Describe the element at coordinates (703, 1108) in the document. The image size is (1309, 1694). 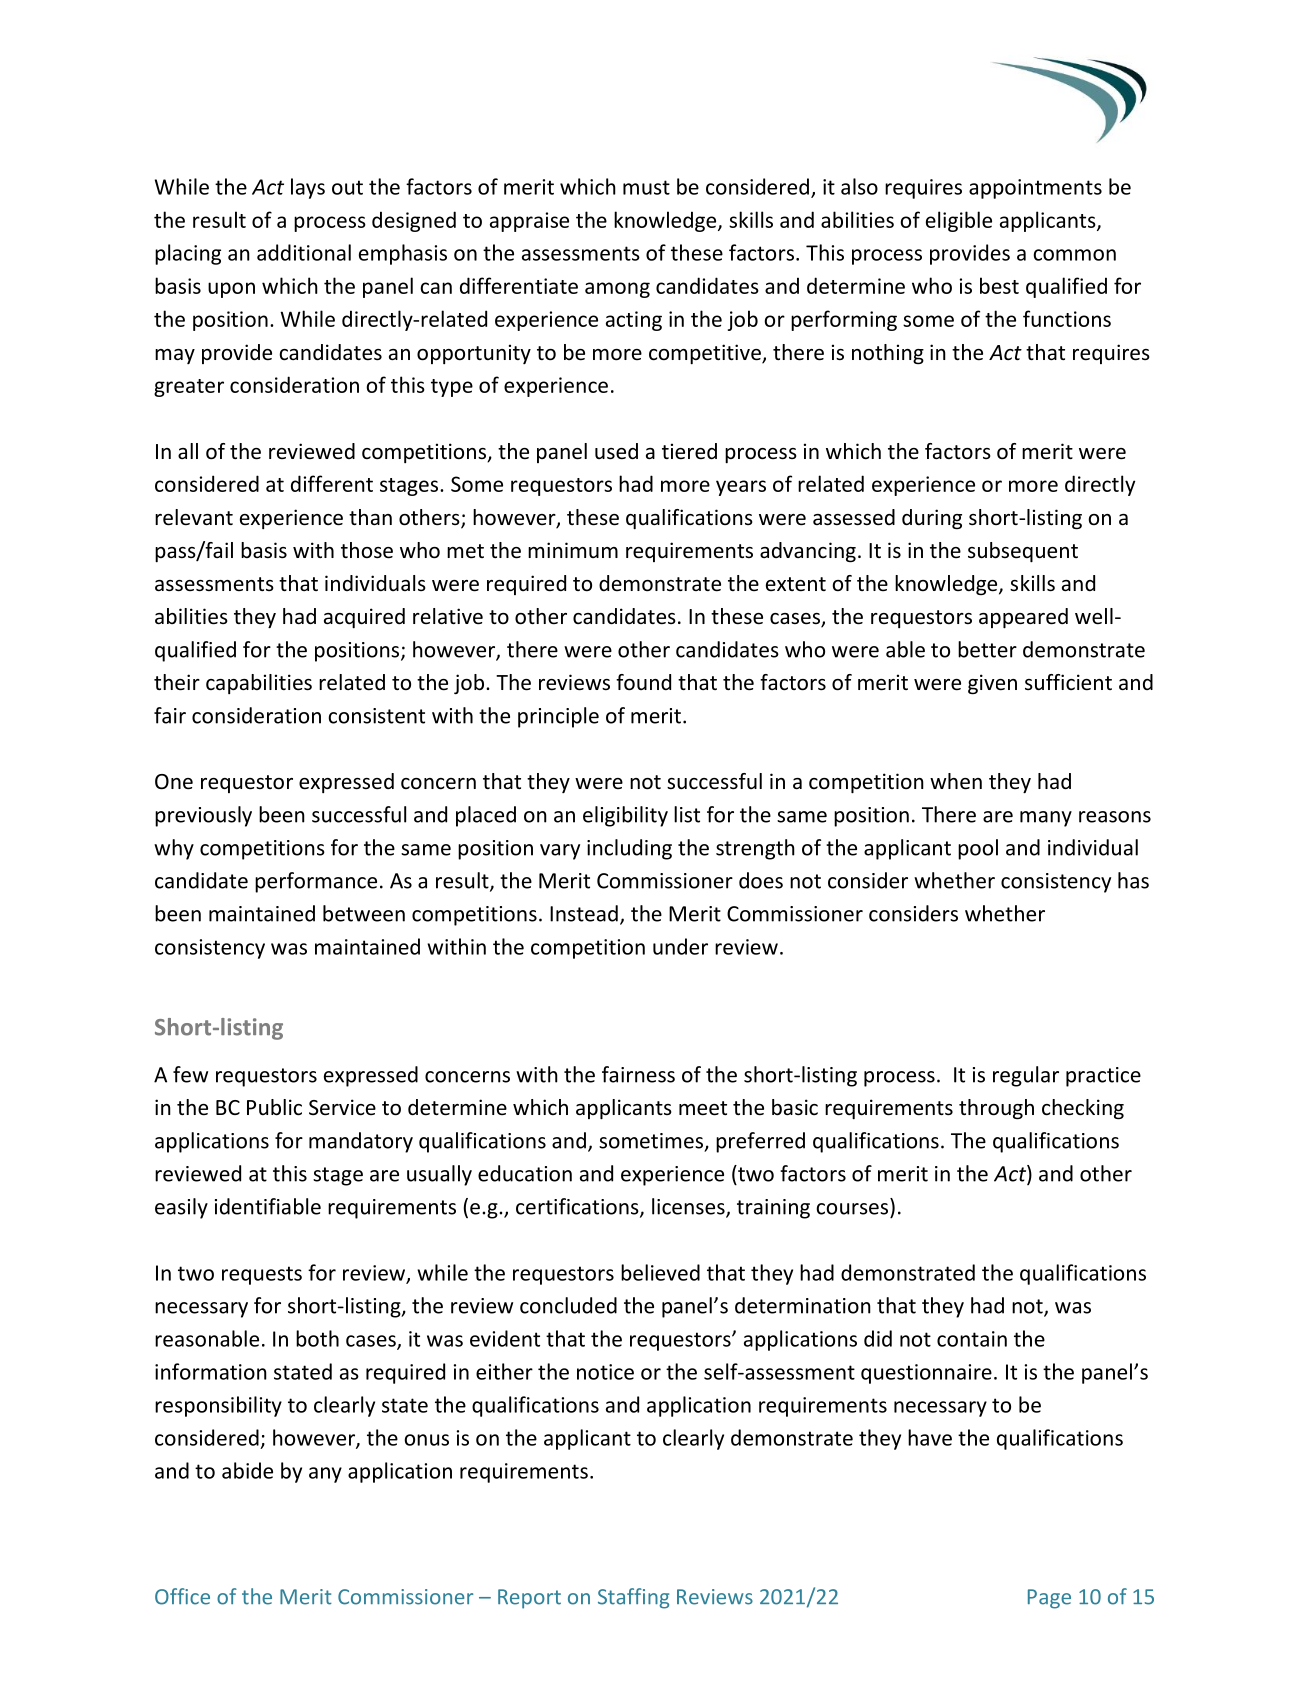
I see `meet` at that location.
